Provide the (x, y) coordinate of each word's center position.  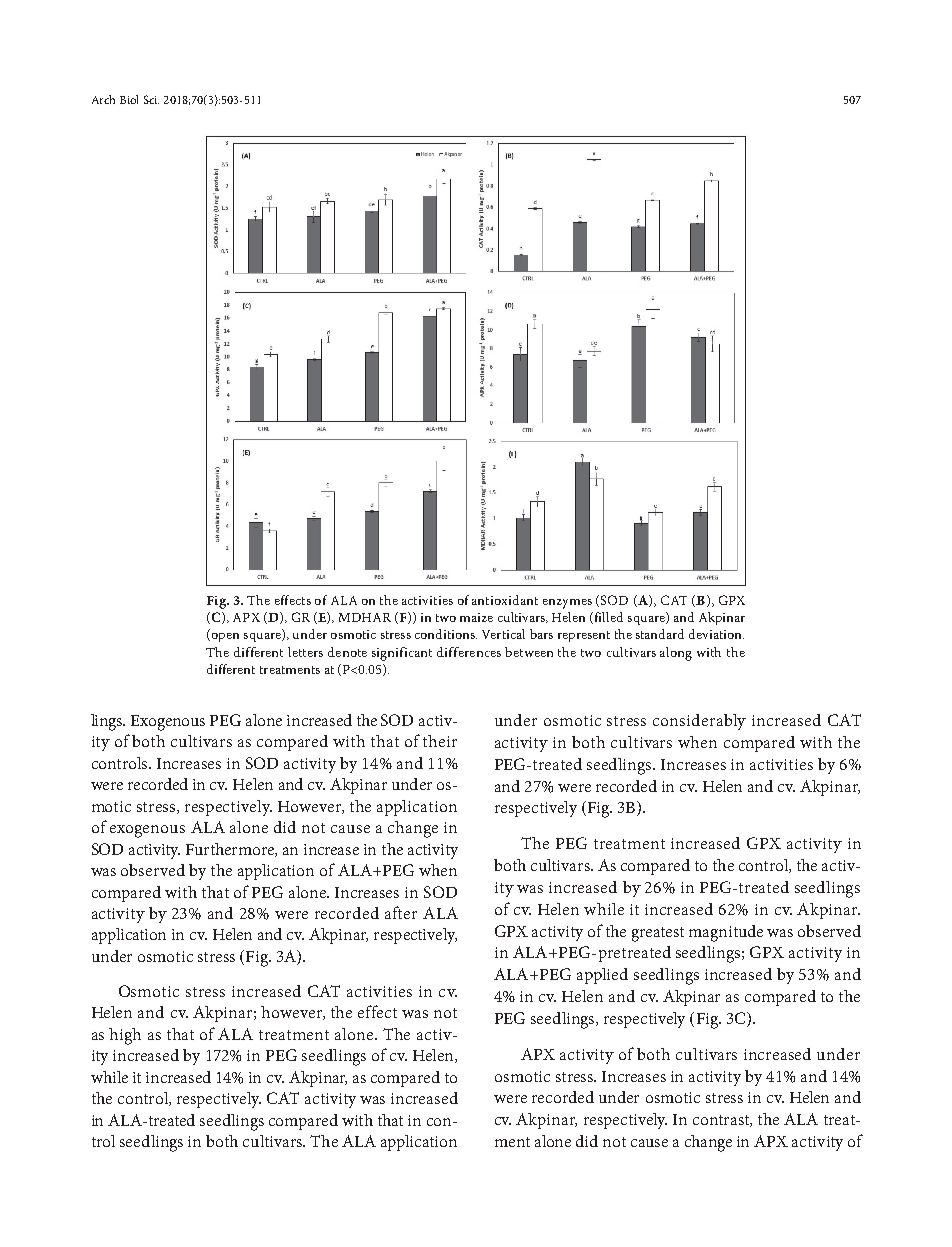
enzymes (567, 604)
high (125, 1036)
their (440, 741)
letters (305, 652)
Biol (129, 99)
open (224, 637)
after (401, 912)
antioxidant (505, 600)
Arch (103, 99)
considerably (699, 722)
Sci (151, 99)
